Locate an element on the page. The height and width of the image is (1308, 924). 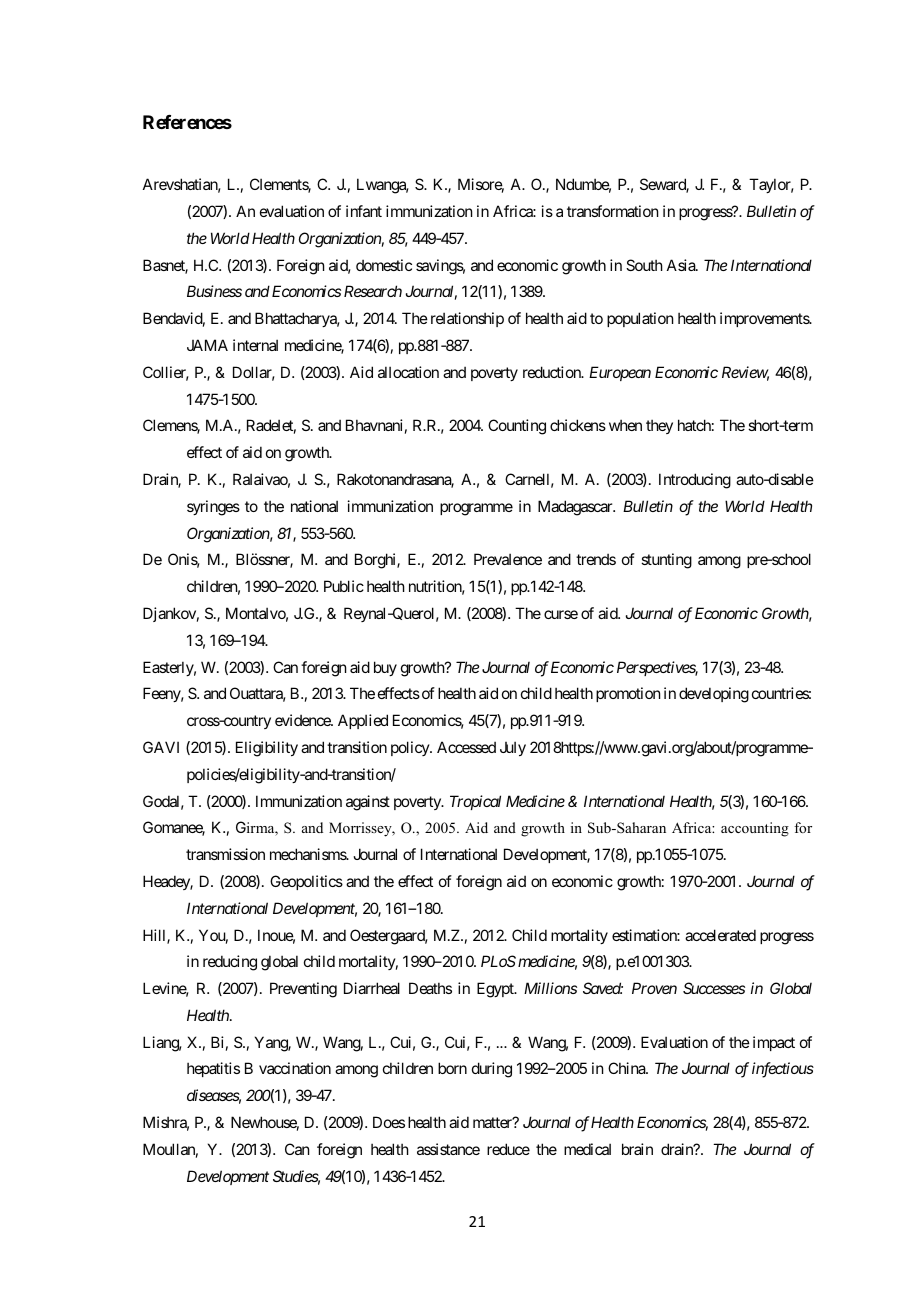
allocation is located at coordinates (408, 372).
